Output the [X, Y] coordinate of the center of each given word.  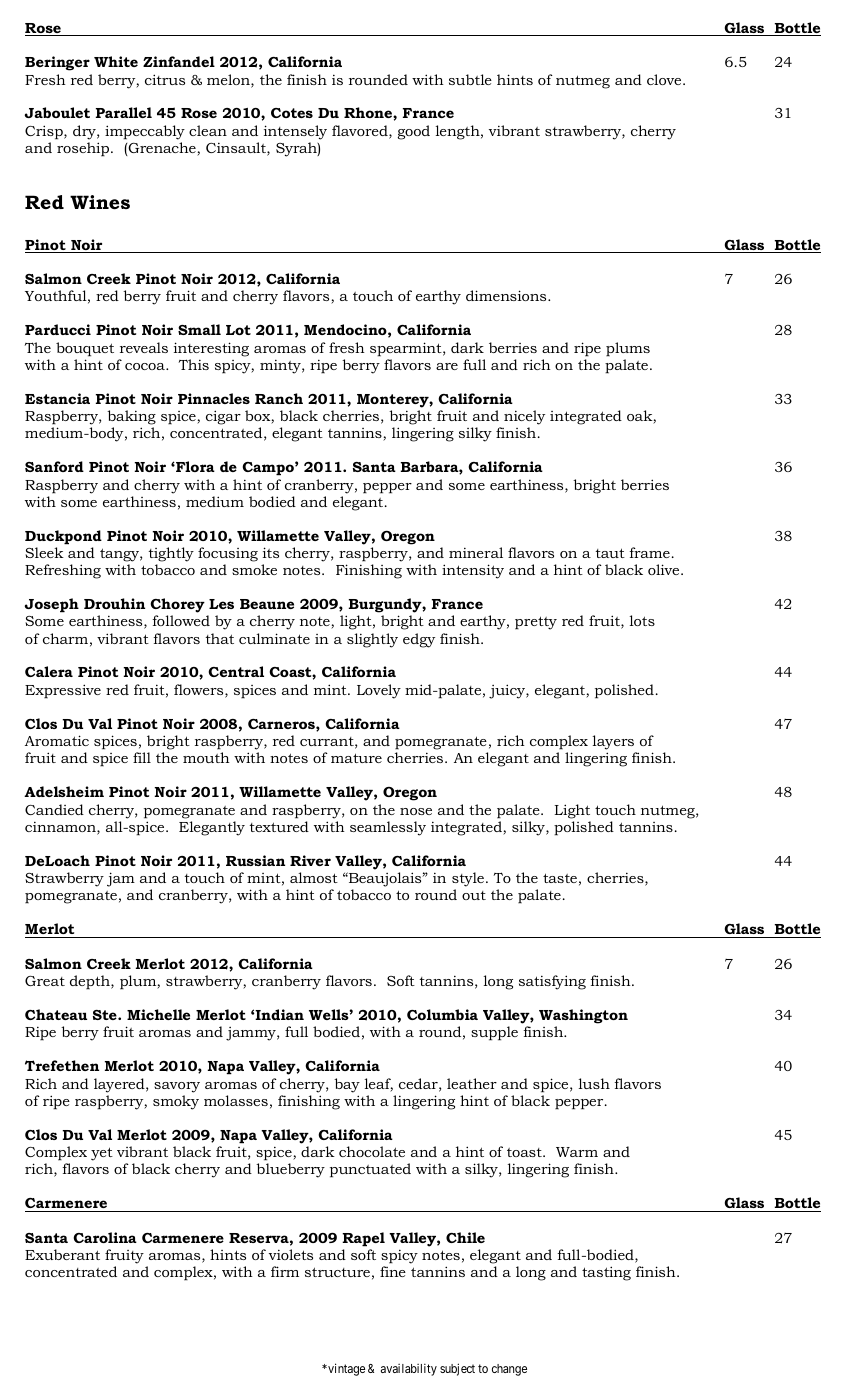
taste [560, 878]
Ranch [279, 398]
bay [347, 1085]
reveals [144, 347]
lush [594, 1083]
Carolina [105, 1237]
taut [610, 553]
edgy [419, 640]
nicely [524, 419]
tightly [171, 554]
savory [177, 1087]
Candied [54, 809]
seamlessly [388, 828]
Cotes [292, 113]
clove [665, 79]
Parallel [124, 112]
